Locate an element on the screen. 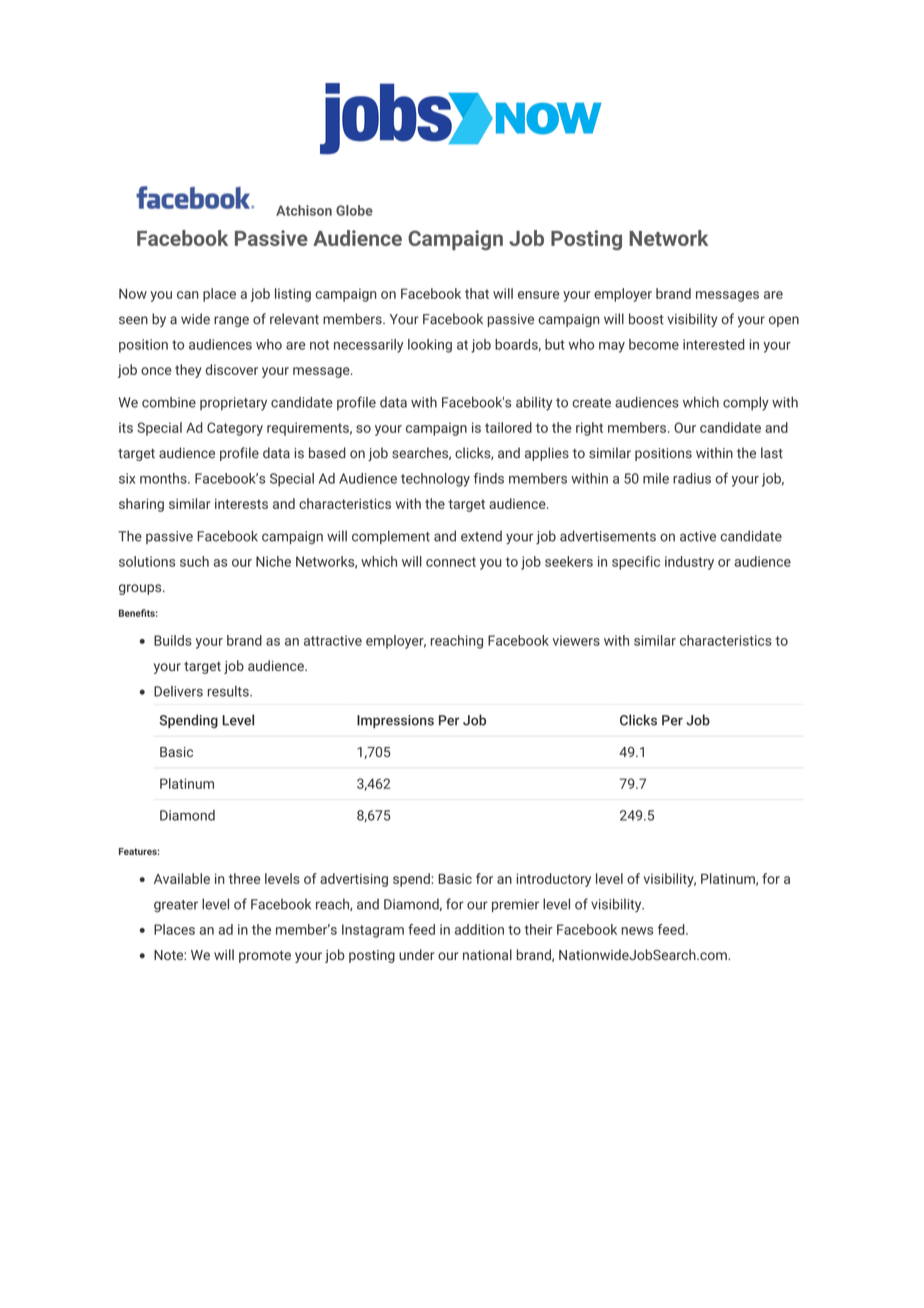  boost is located at coordinates (646, 319).
